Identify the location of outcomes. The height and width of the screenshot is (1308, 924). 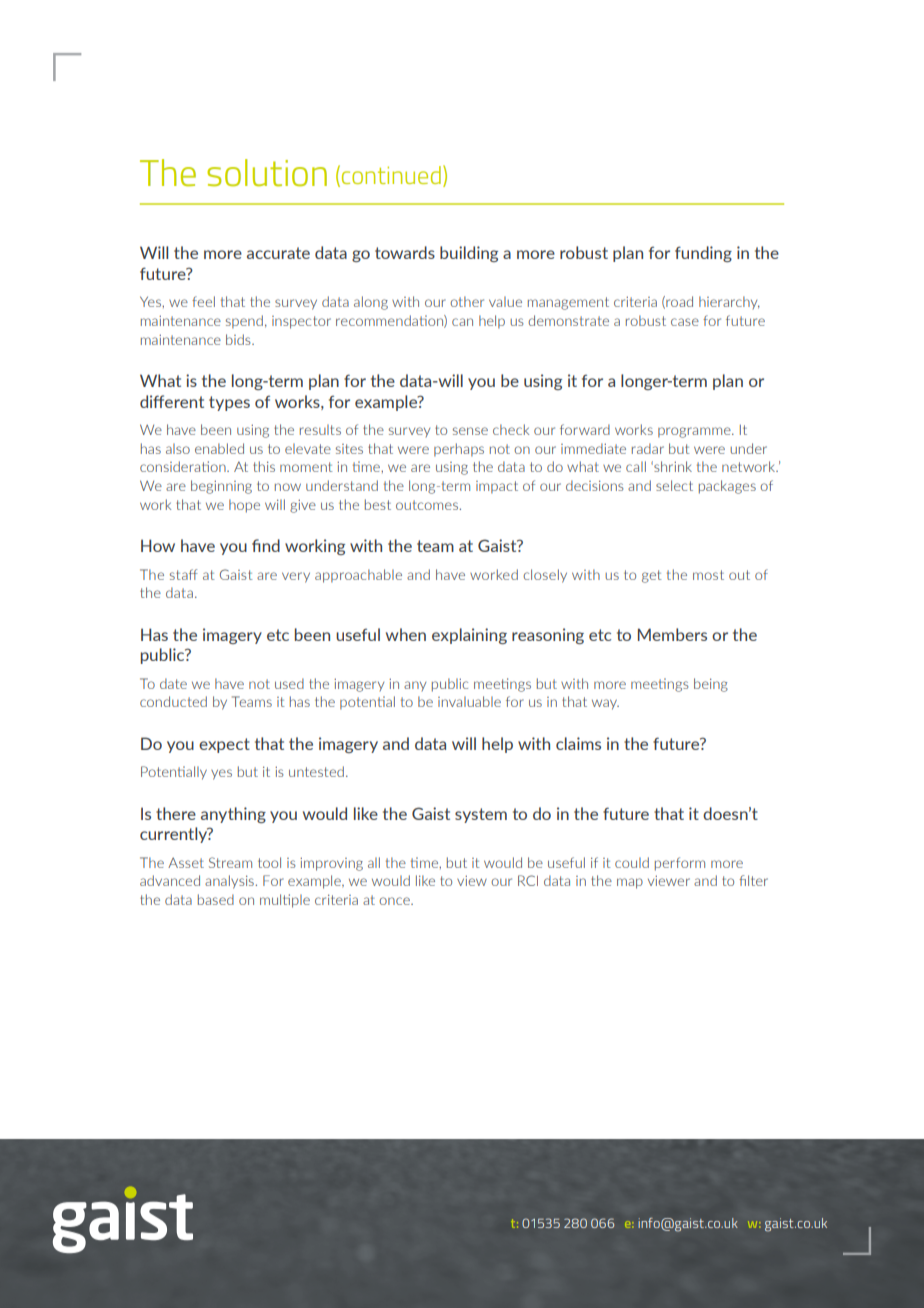
(428, 505).
